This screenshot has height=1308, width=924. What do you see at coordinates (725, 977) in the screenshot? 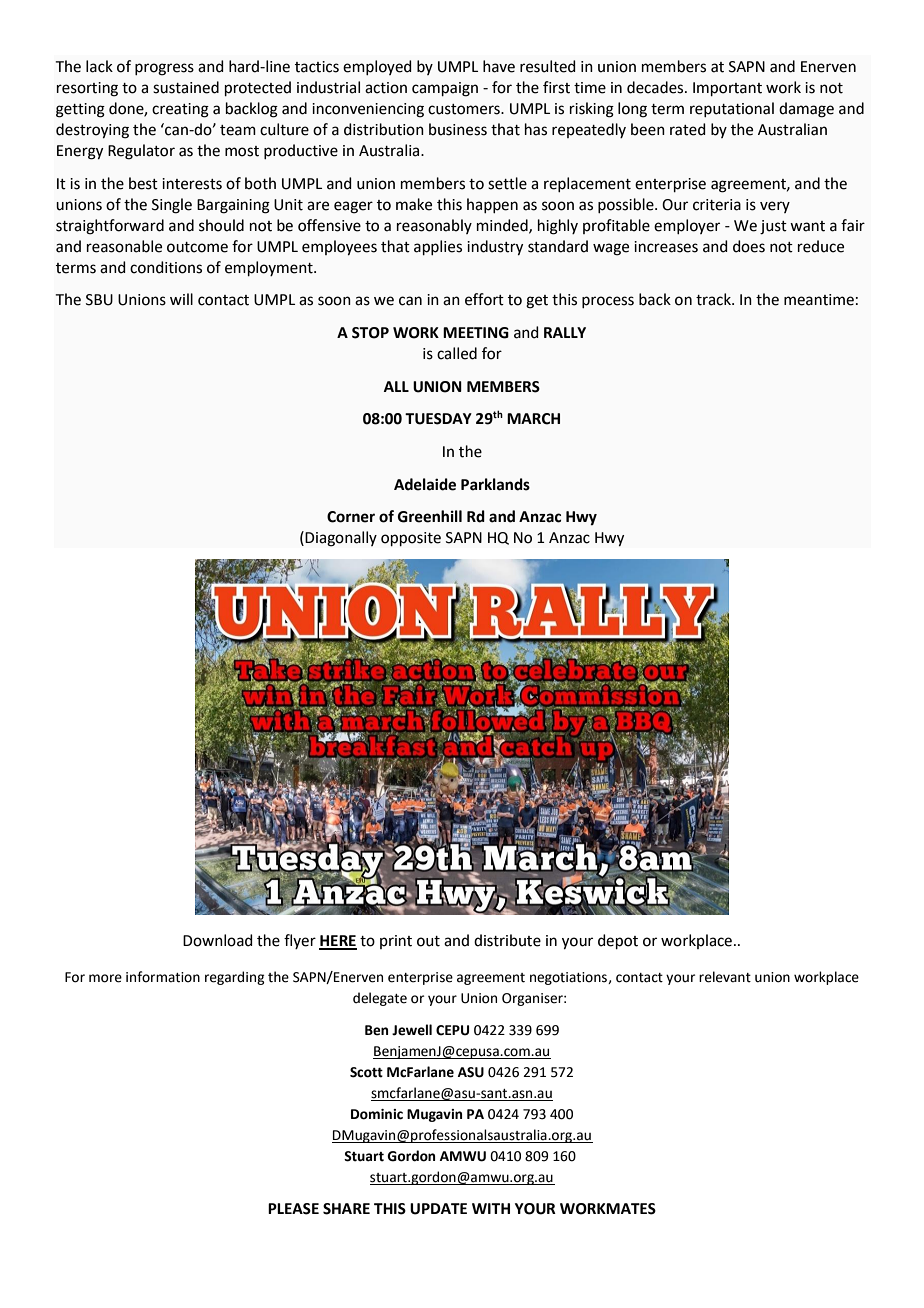
I see `relevant` at bounding box center [725, 977].
